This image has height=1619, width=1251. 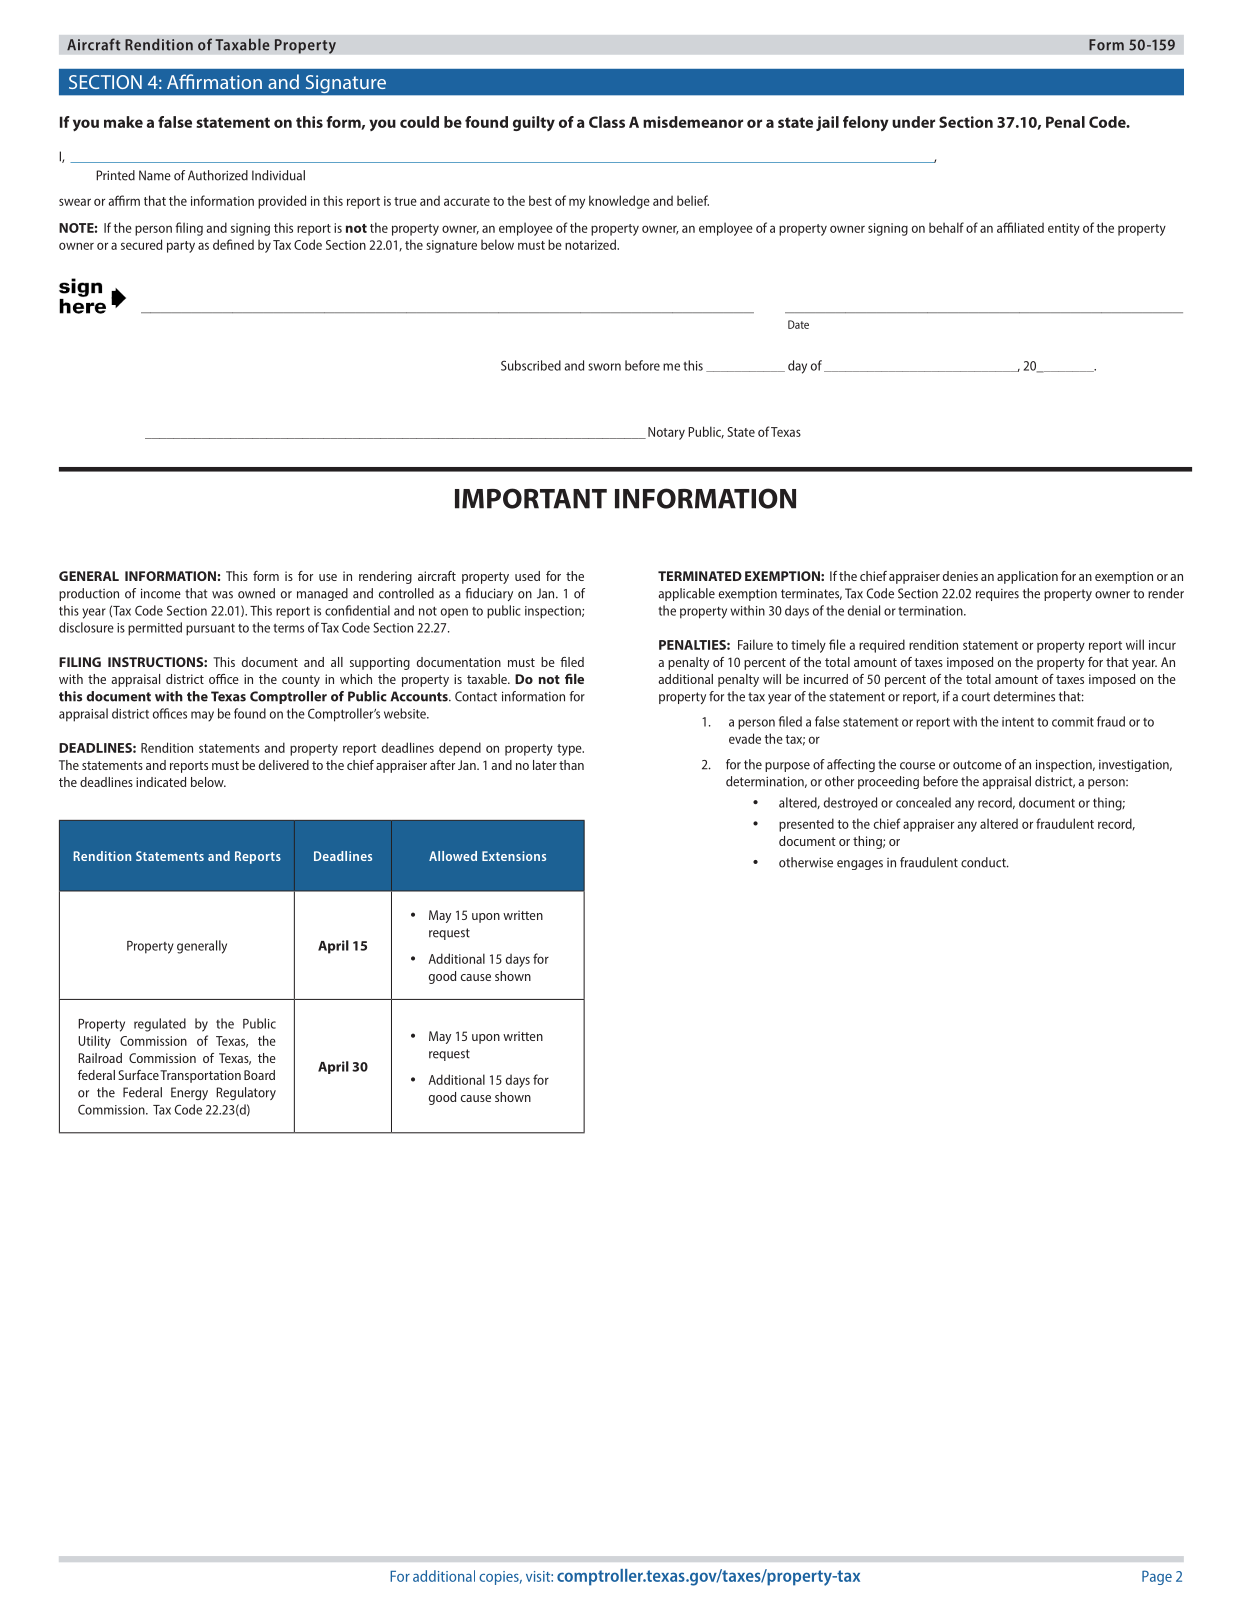 What do you see at coordinates (189, 1093) in the image?
I see `Energy` at bounding box center [189, 1093].
